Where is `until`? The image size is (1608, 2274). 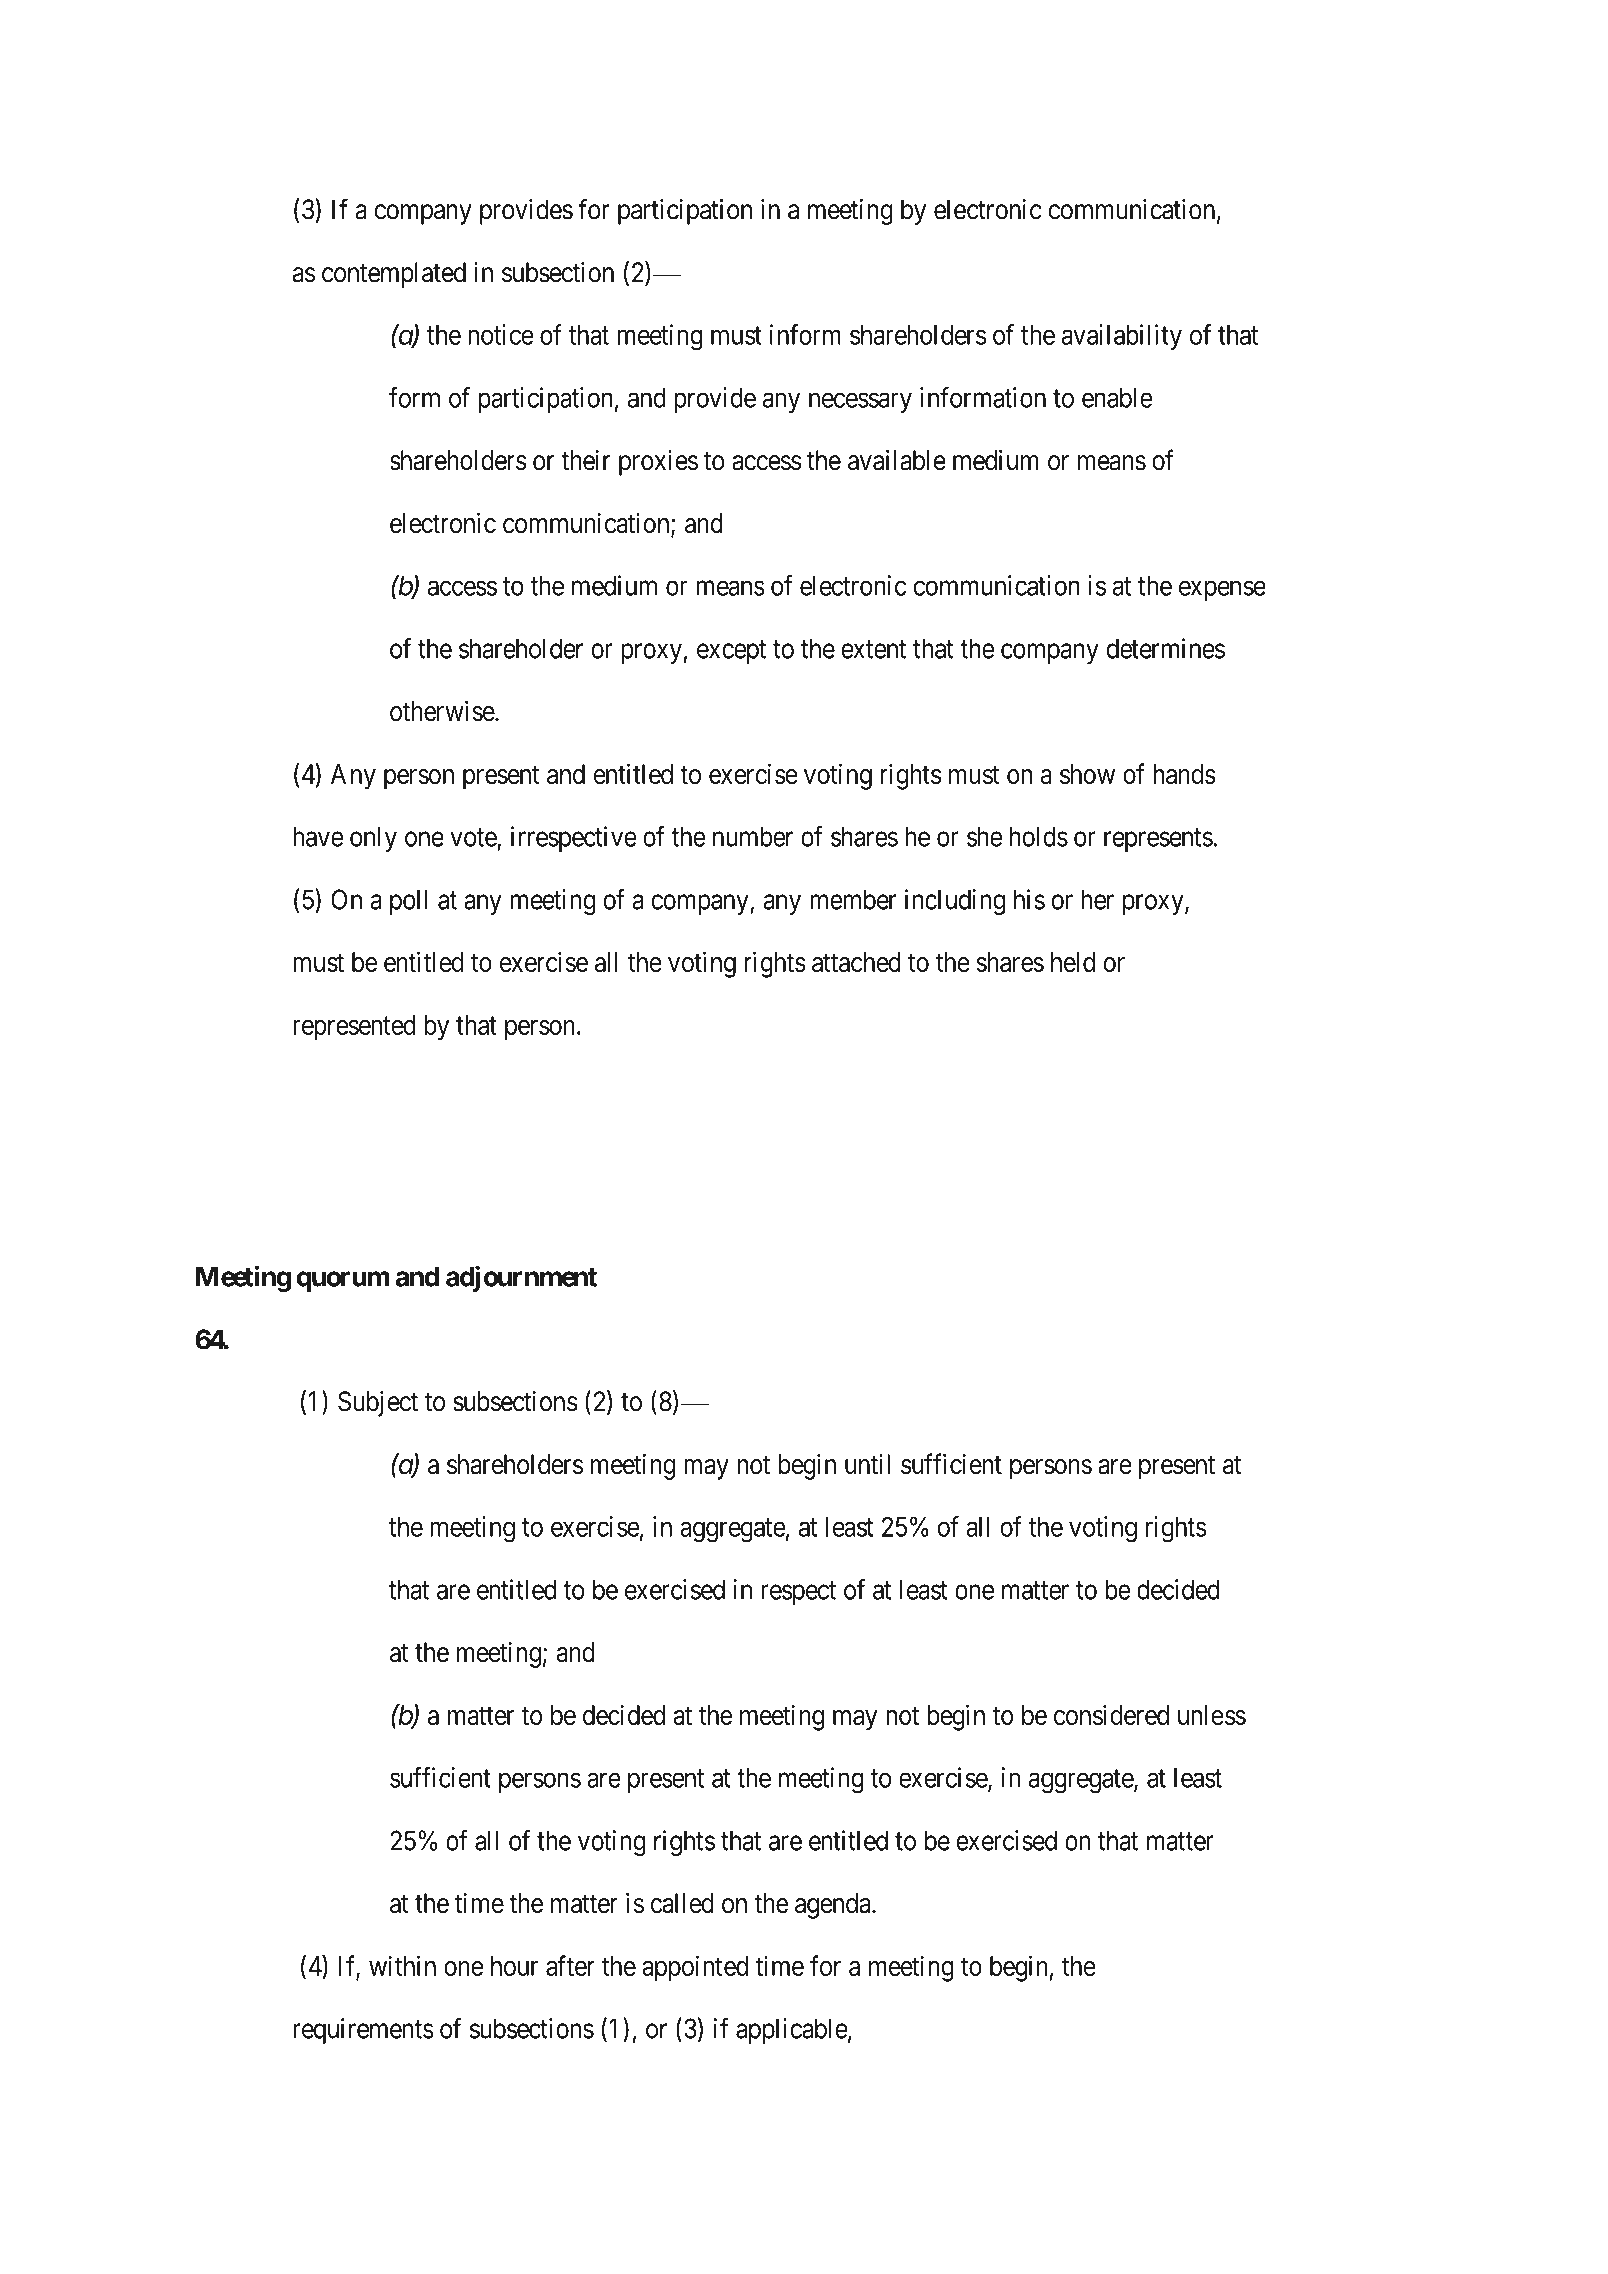
until is located at coordinates (867, 1464).
